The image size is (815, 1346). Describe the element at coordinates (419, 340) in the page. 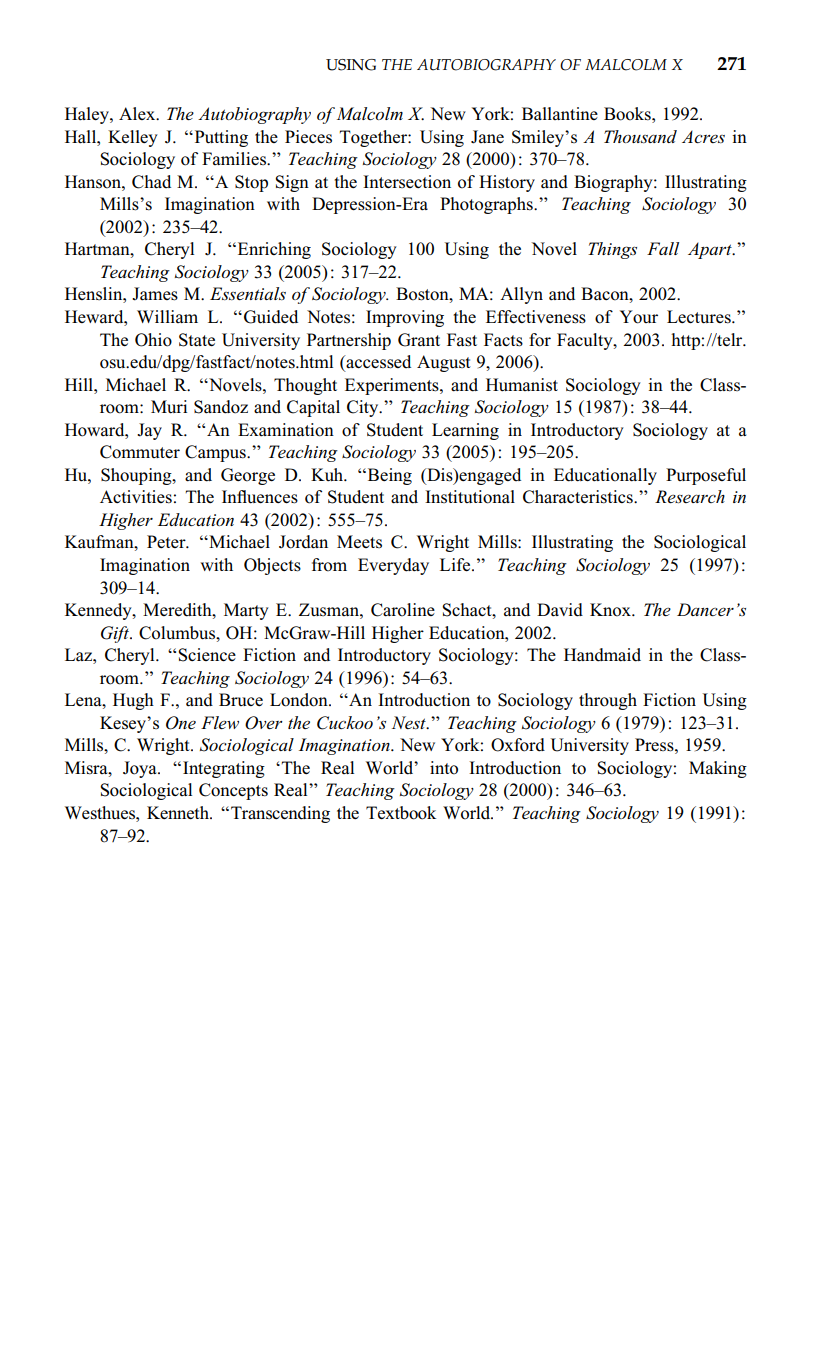

I see `Grant` at that location.
